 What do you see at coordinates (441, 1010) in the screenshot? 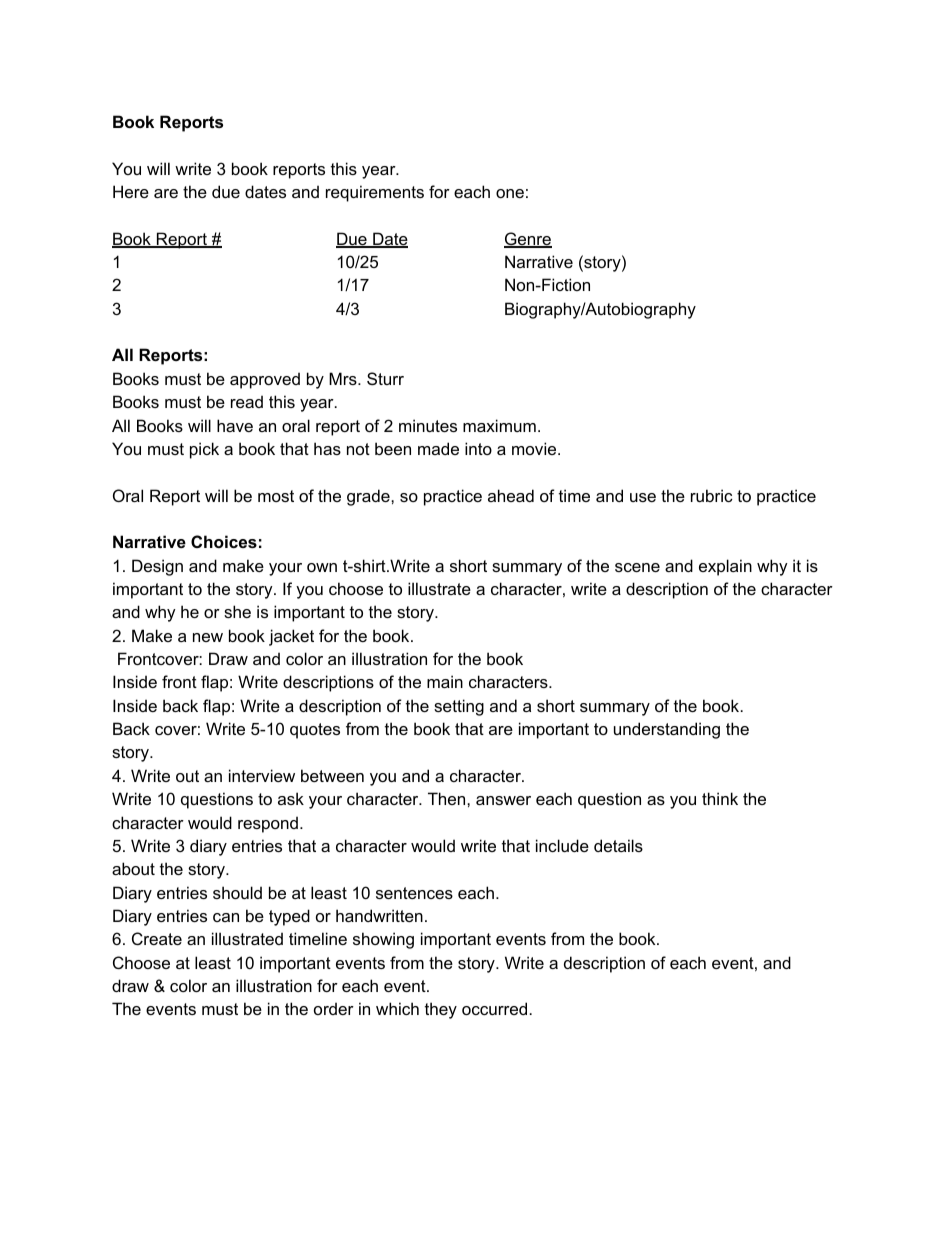
I see `they` at bounding box center [441, 1010].
